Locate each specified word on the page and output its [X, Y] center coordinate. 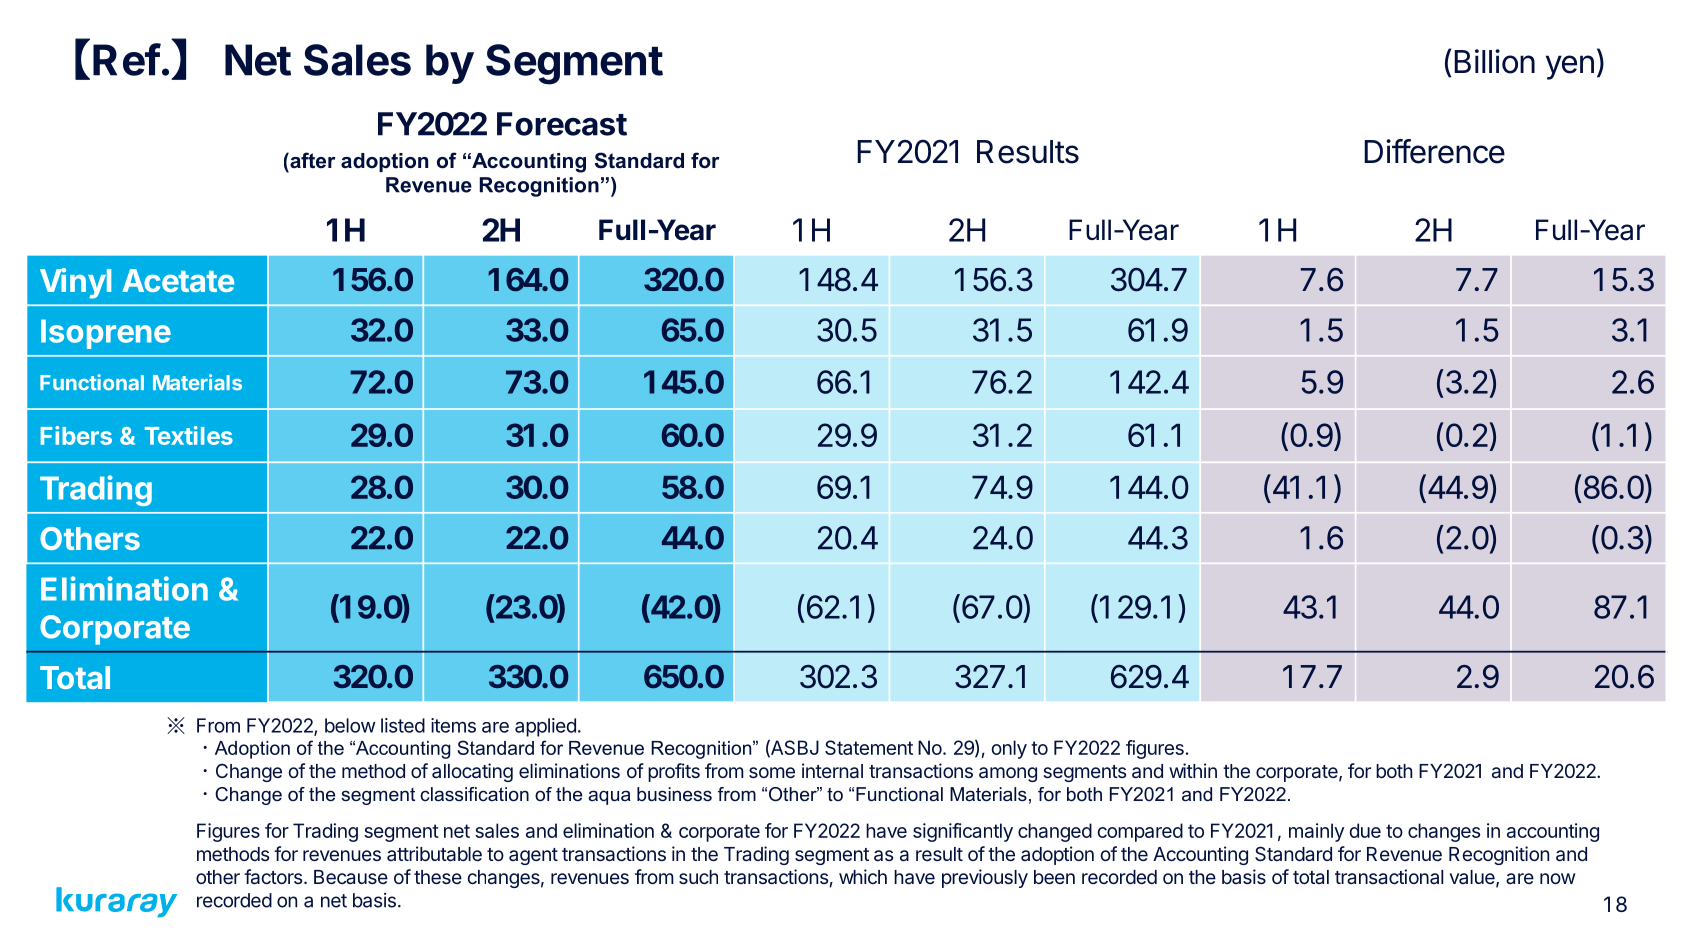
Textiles [189, 435]
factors [273, 877]
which [863, 876]
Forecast [562, 124]
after [312, 160]
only [1009, 749]
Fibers [76, 435]
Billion [1494, 61]
